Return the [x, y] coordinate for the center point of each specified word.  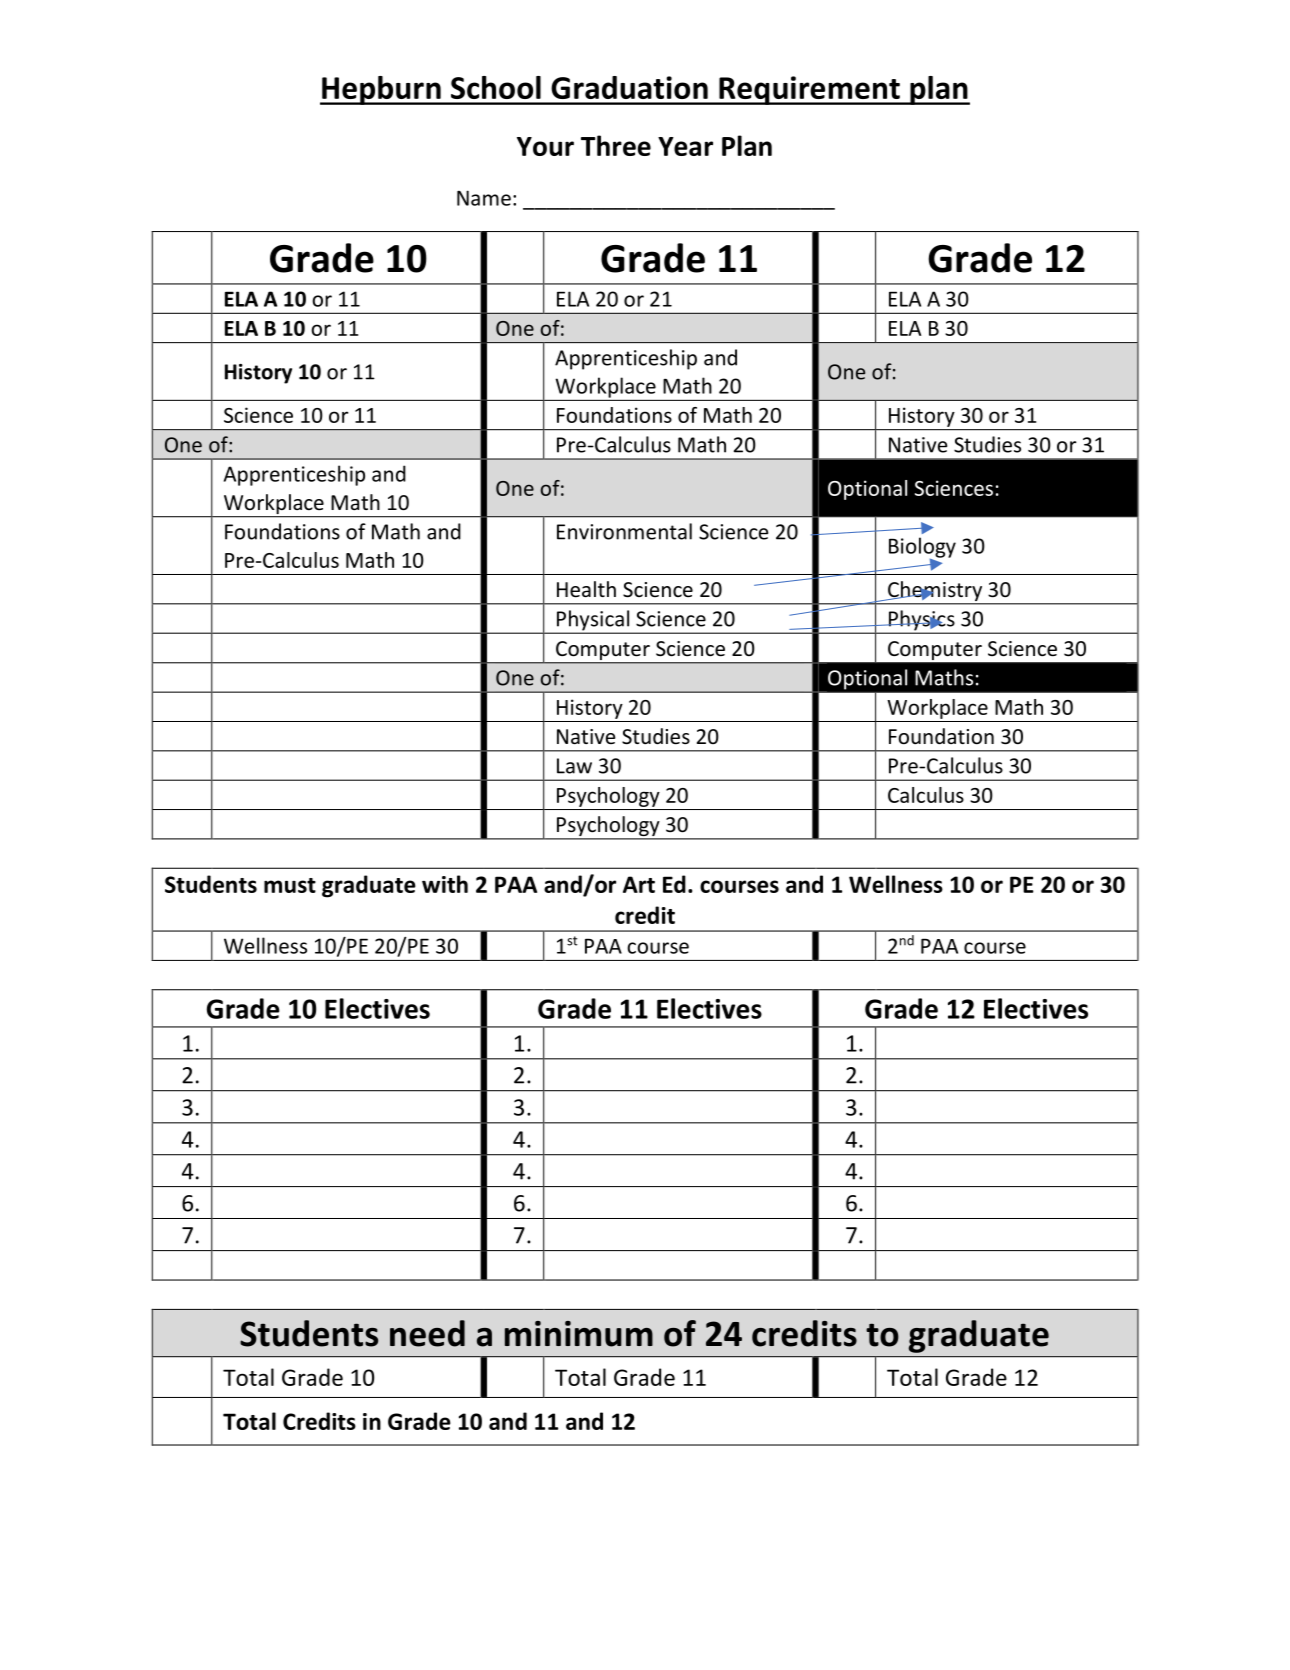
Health [586, 589]
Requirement [809, 90]
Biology [922, 548]
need [427, 1333]
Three [616, 145]
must [290, 885]
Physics [921, 621]
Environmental [624, 531]
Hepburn [381, 90]
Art [639, 884]
